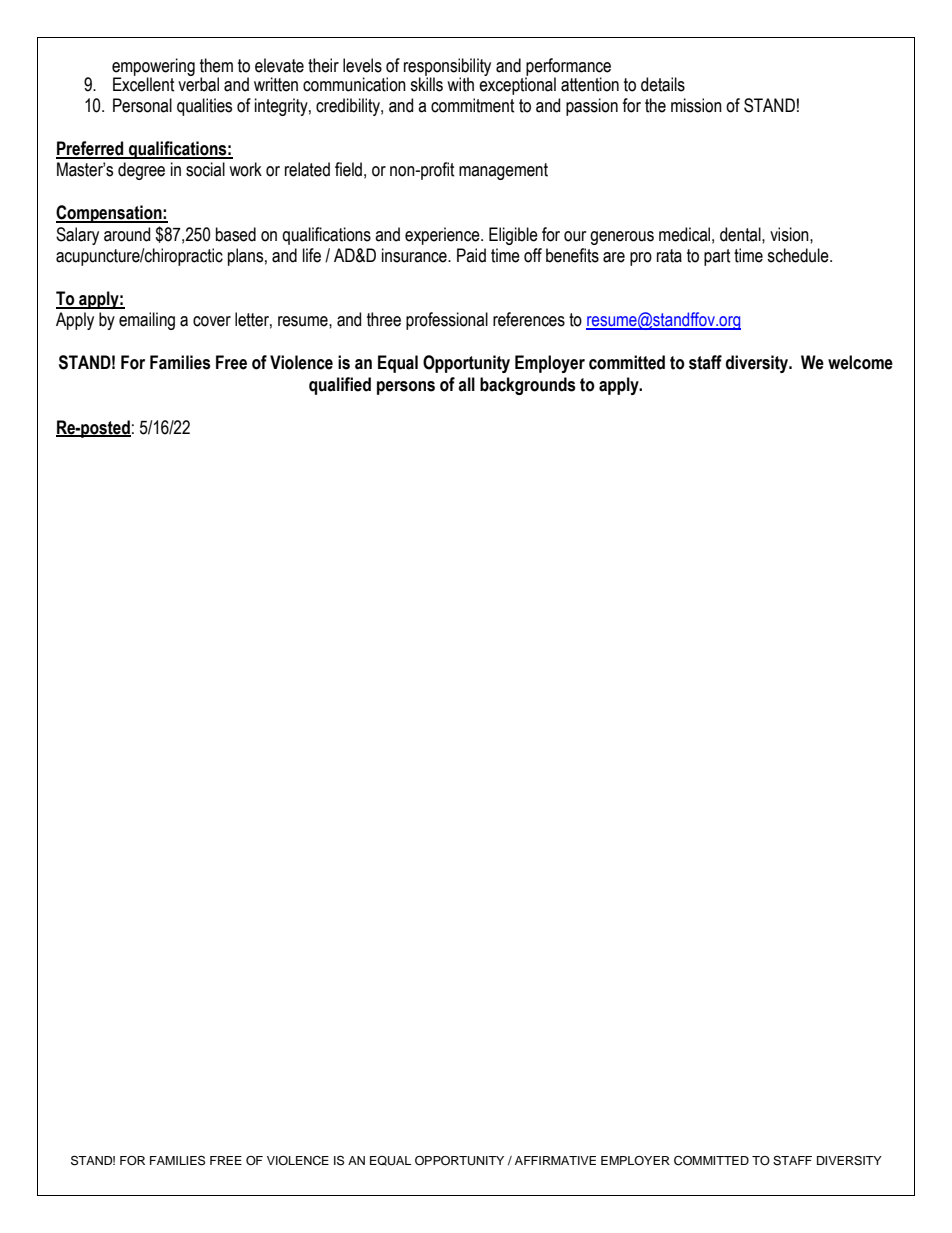 Image resolution: width=952 pixels, height=1233 pixels. Describe the element at coordinates (142, 105) in the screenshot. I see `Personal` at that location.
